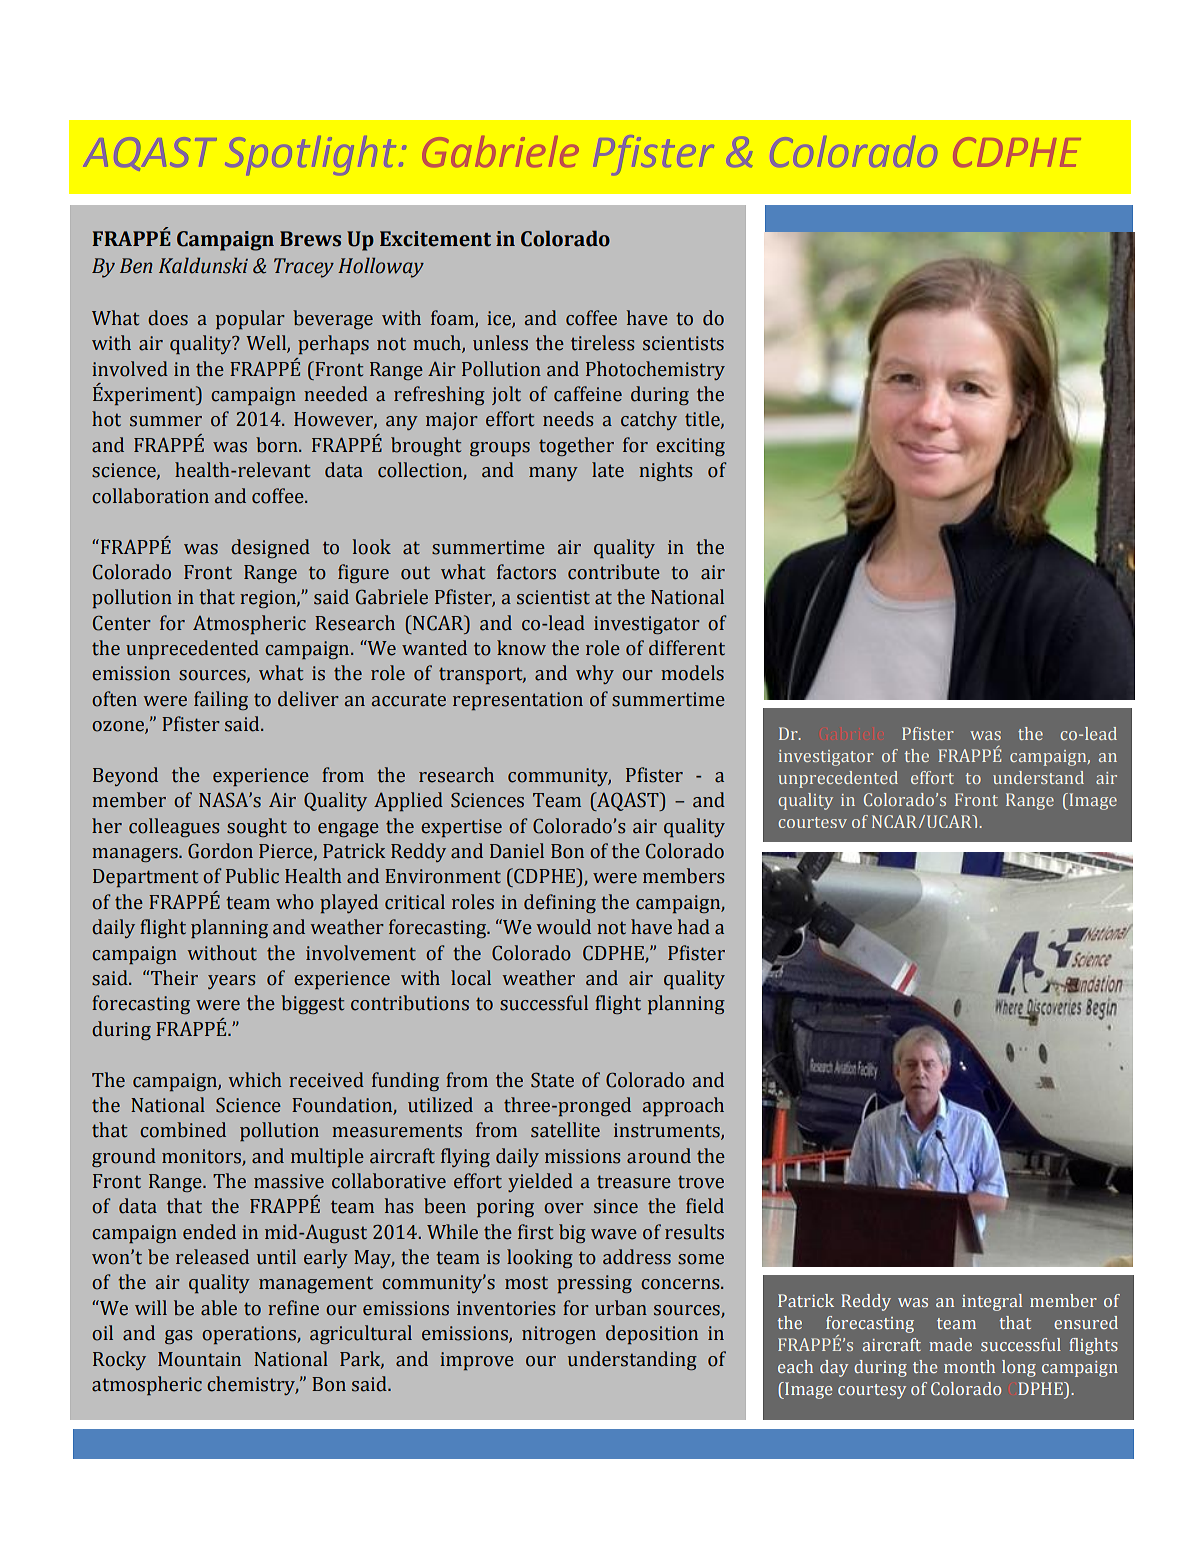 Image resolution: width=1202 pixels, height=1555 pixels. I want to click on Excitement, so click(435, 239).
